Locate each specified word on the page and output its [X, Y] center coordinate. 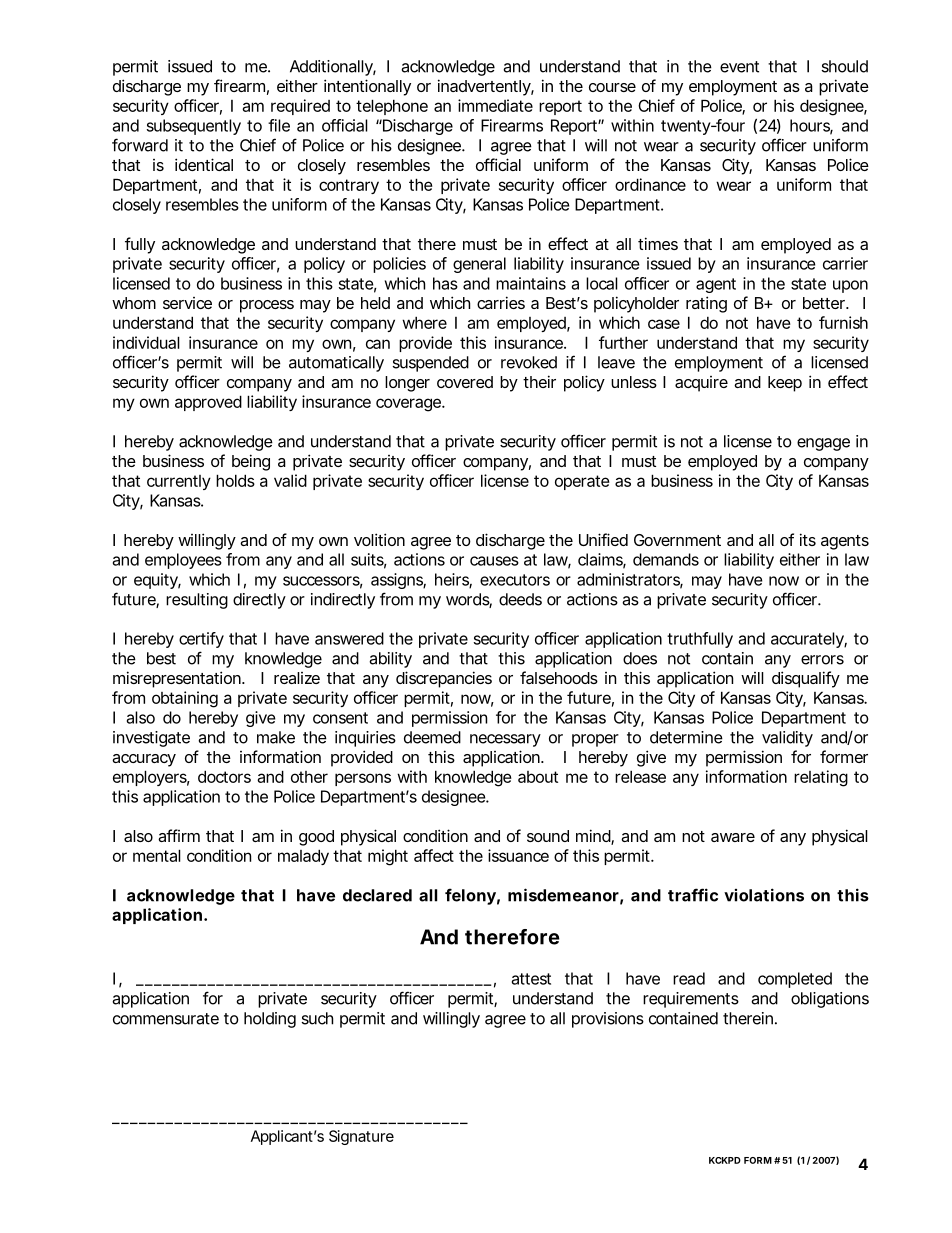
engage [823, 444]
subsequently [194, 127]
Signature [361, 1137]
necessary [505, 740]
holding [270, 1020]
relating [821, 778]
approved [208, 403]
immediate [495, 105]
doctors [224, 776]
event [739, 67]
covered [465, 382]
